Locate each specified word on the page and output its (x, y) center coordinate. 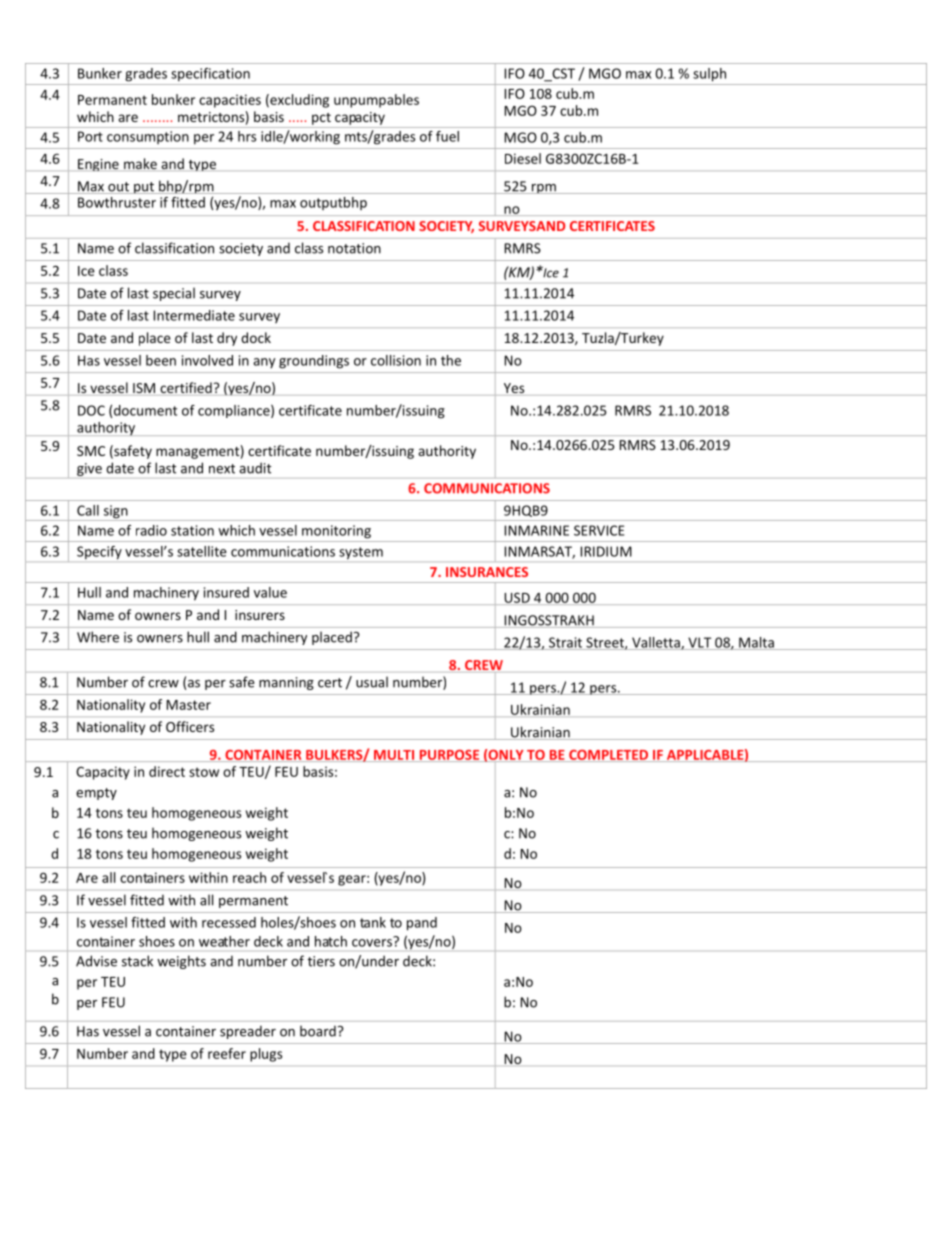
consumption (147, 137)
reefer (227, 1053)
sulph (709, 74)
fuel (447, 136)
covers (373, 942)
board (318, 1031)
